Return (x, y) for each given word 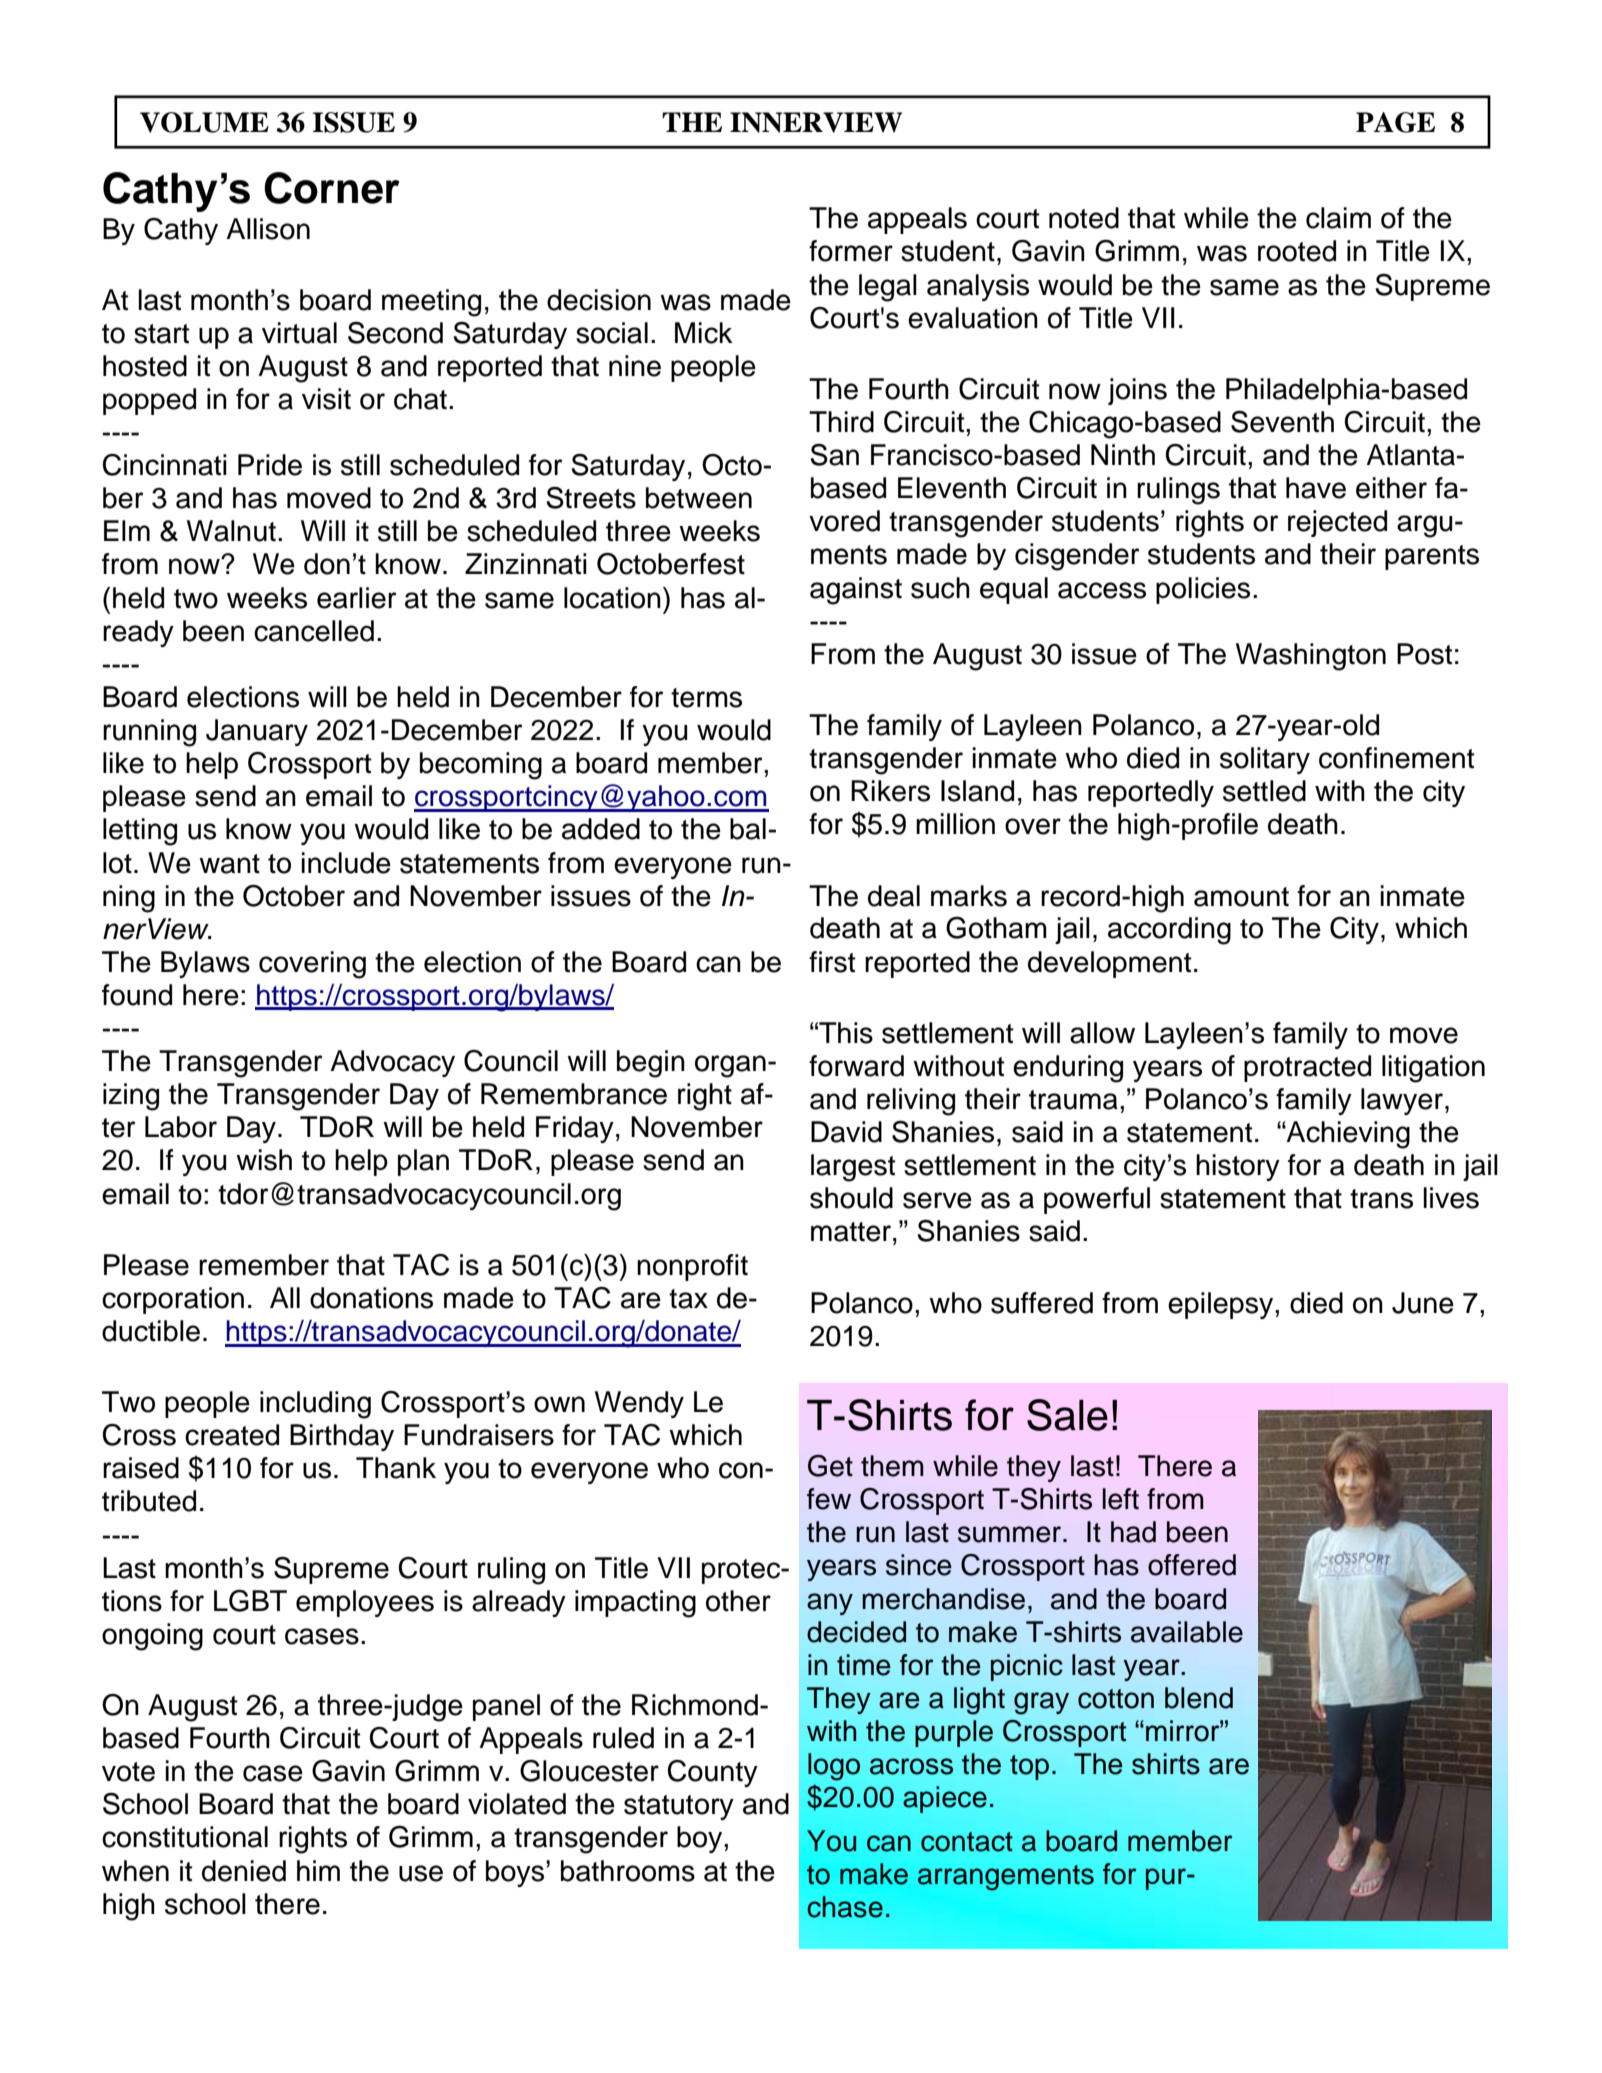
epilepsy (1222, 1305)
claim (1338, 218)
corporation (173, 1300)
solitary (1265, 760)
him (318, 1870)
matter (851, 1232)
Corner (332, 188)
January (257, 732)
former (851, 251)
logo (834, 1767)
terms (706, 698)
